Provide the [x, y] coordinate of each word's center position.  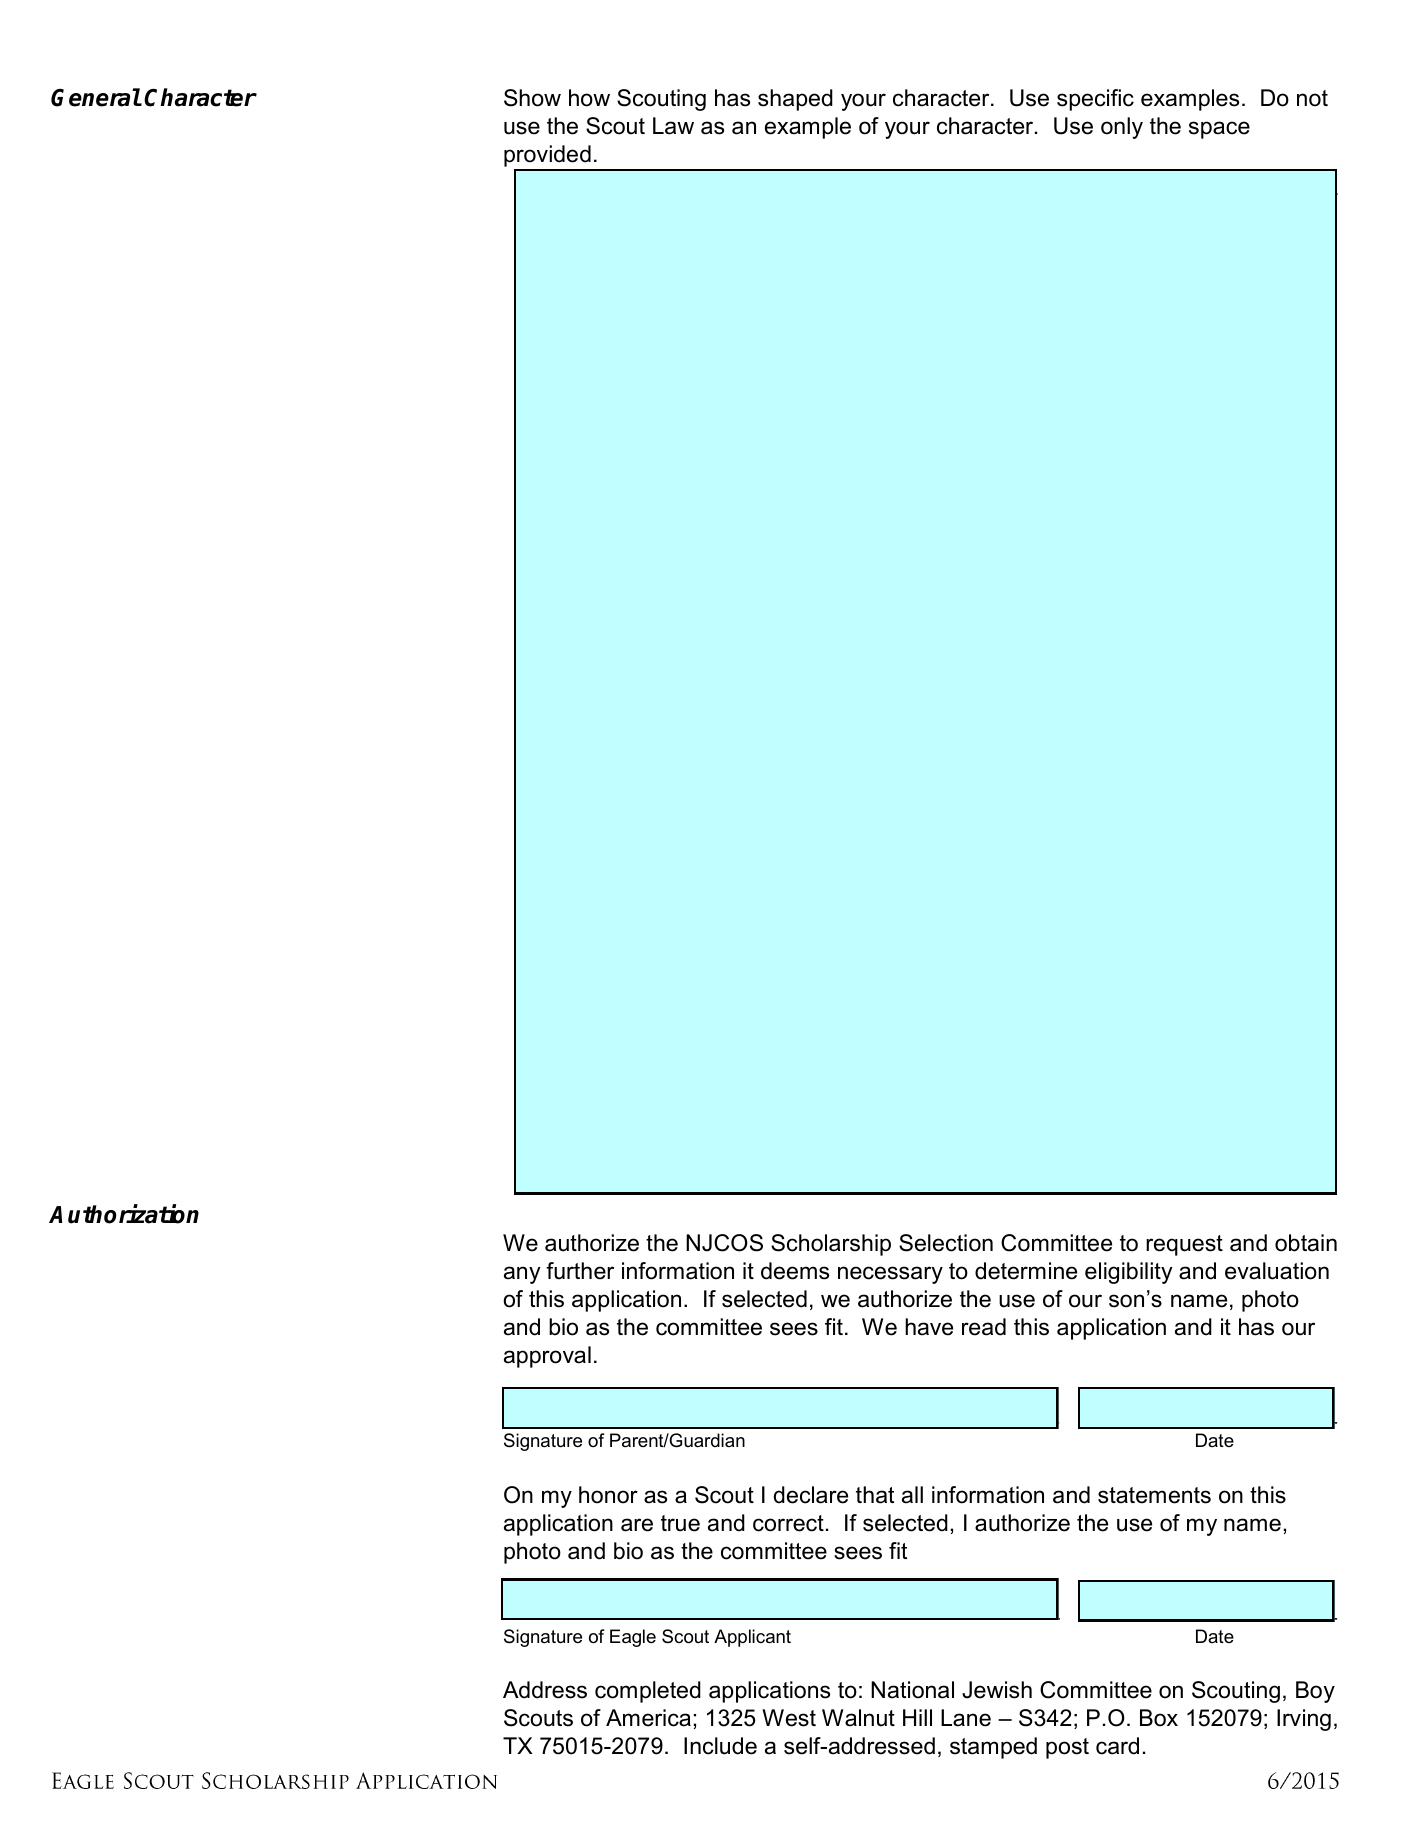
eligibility [1129, 1273]
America [648, 1718]
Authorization [124, 1214]
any [522, 1275]
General [96, 97]
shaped [795, 100]
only [1122, 128]
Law [673, 126]
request [1184, 1245]
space [1219, 130]
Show [532, 98]
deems [795, 1271]
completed [648, 1692]
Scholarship [831, 1245]
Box [1159, 1718]
